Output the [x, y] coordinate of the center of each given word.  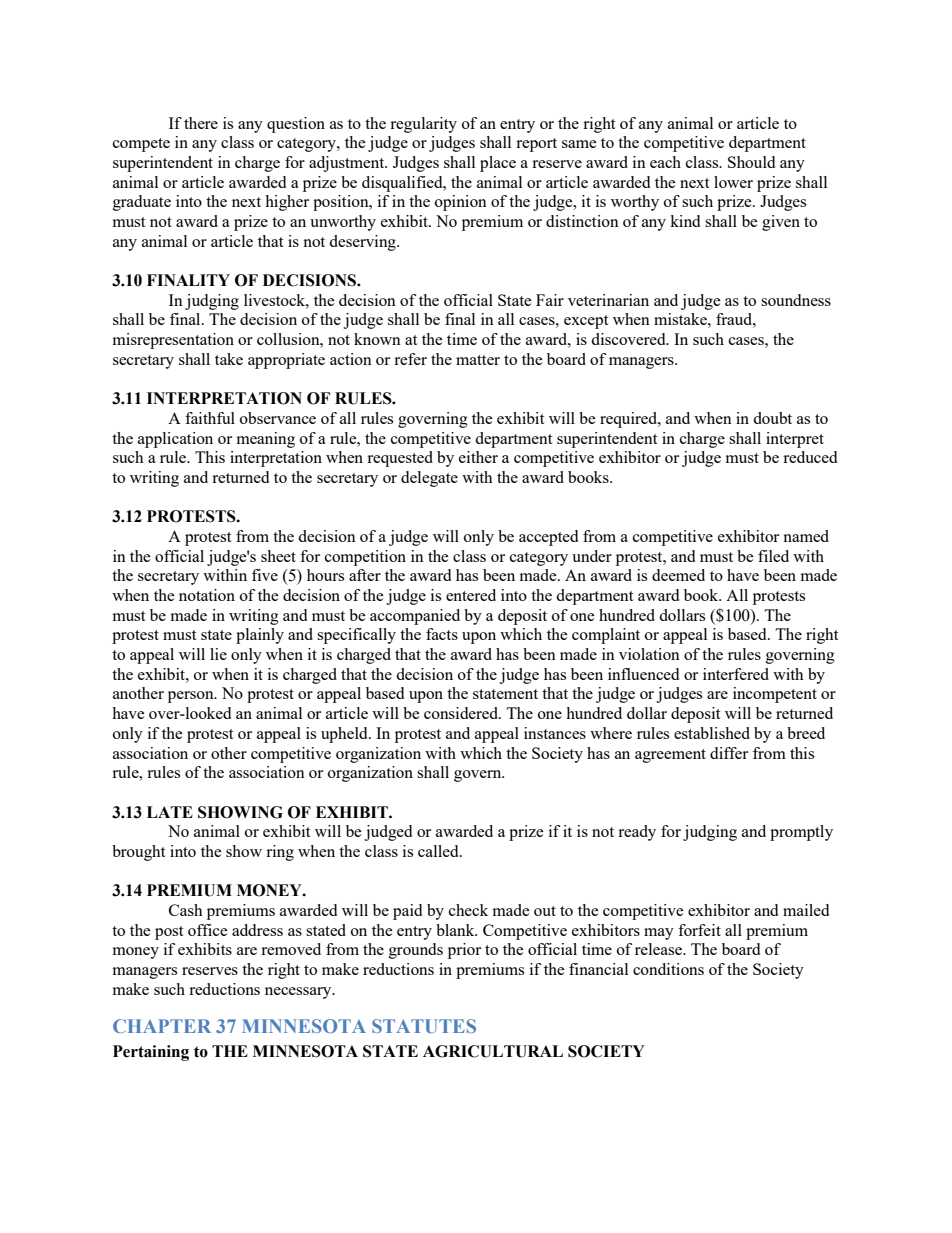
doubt [772, 418]
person [192, 697]
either [478, 457]
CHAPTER [162, 1026]
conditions [668, 969]
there [201, 123]
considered [462, 713]
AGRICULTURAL [493, 1051]
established [712, 733]
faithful [210, 418]
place [498, 164]
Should [751, 162]
